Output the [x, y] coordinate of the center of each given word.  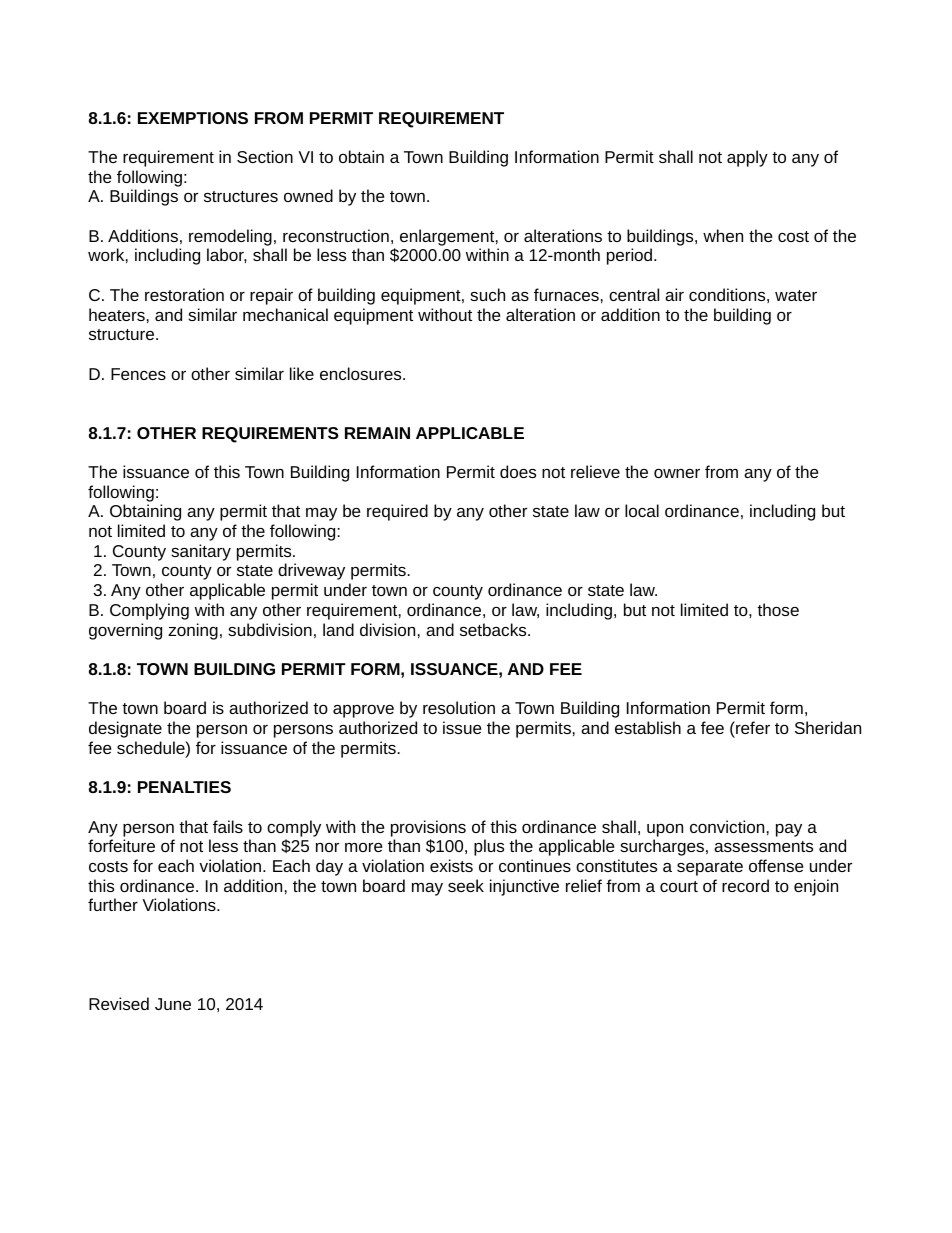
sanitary [201, 552]
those [778, 609]
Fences [138, 374]
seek [466, 885]
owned [308, 195]
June [173, 1004]
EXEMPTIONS [193, 118]
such [487, 294]
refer [752, 727]
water [796, 295]
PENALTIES [184, 787]
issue [462, 727]
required [397, 512]
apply [747, 158]
